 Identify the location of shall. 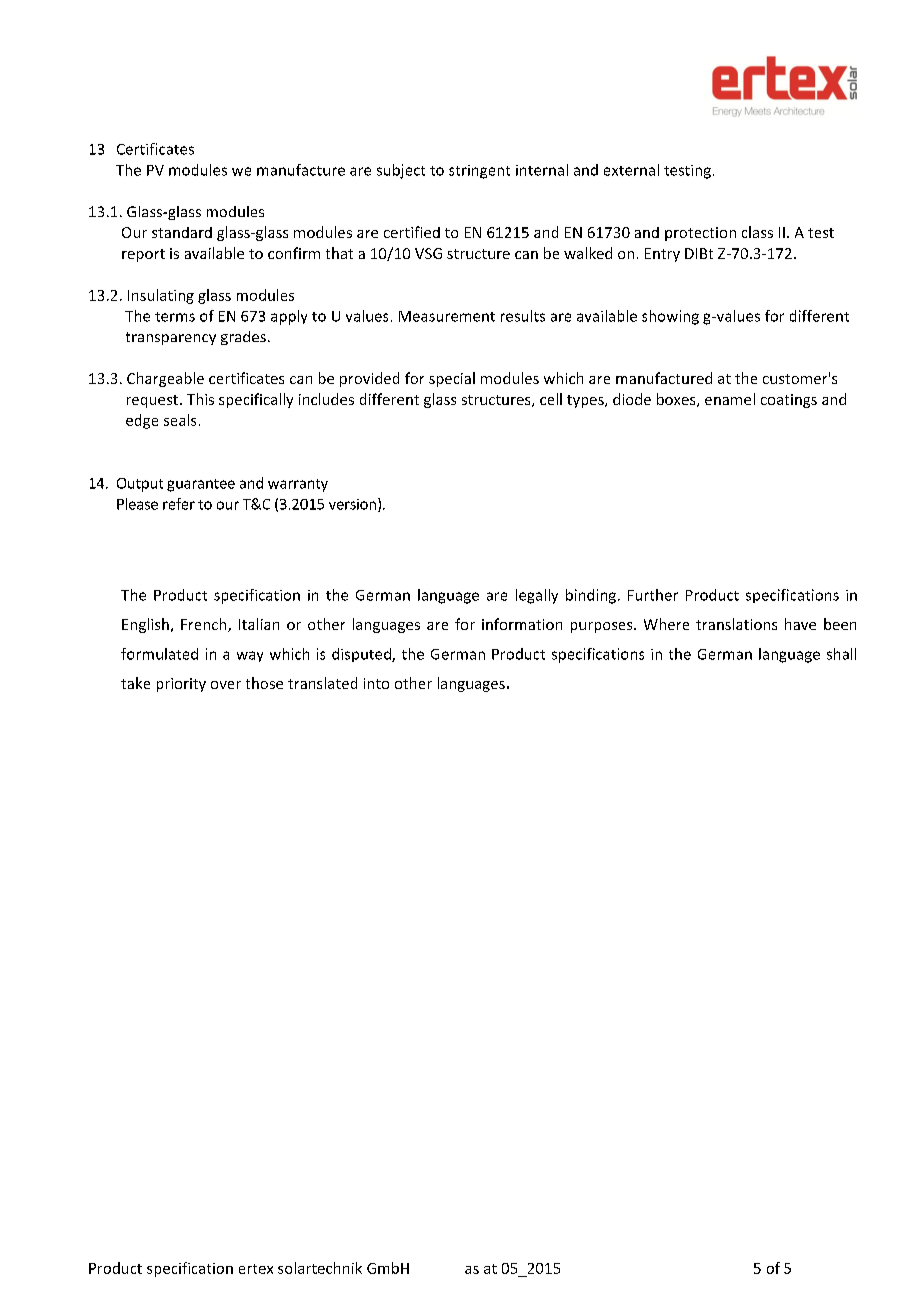
(841, 654).
